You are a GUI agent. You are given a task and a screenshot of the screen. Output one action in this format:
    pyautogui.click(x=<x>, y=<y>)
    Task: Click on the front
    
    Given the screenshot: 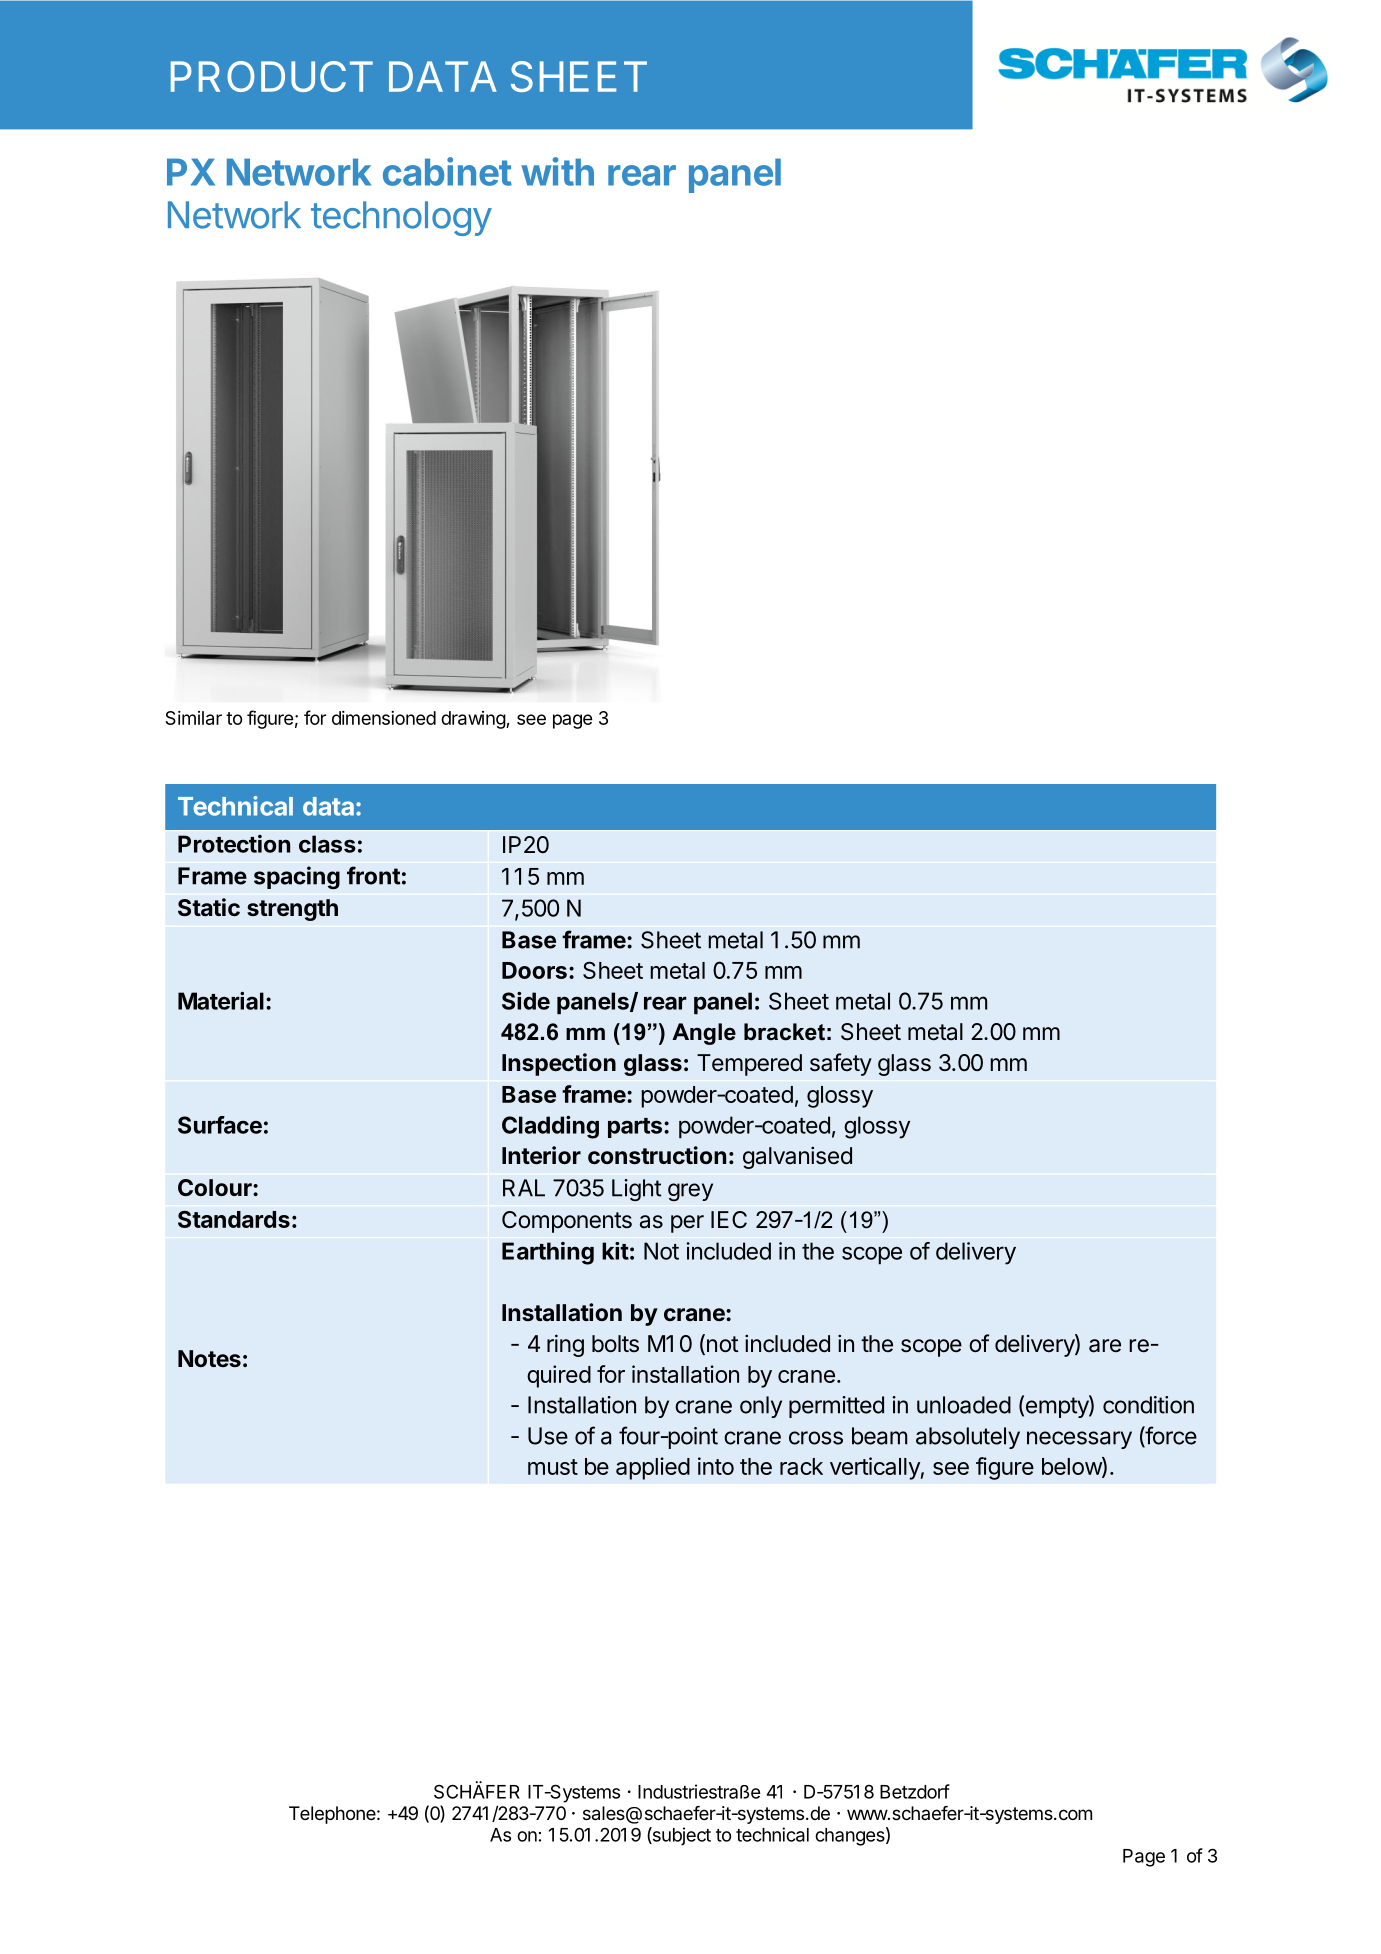 What is the action you would take?
    pyautogui.click(x=373, y=875)
